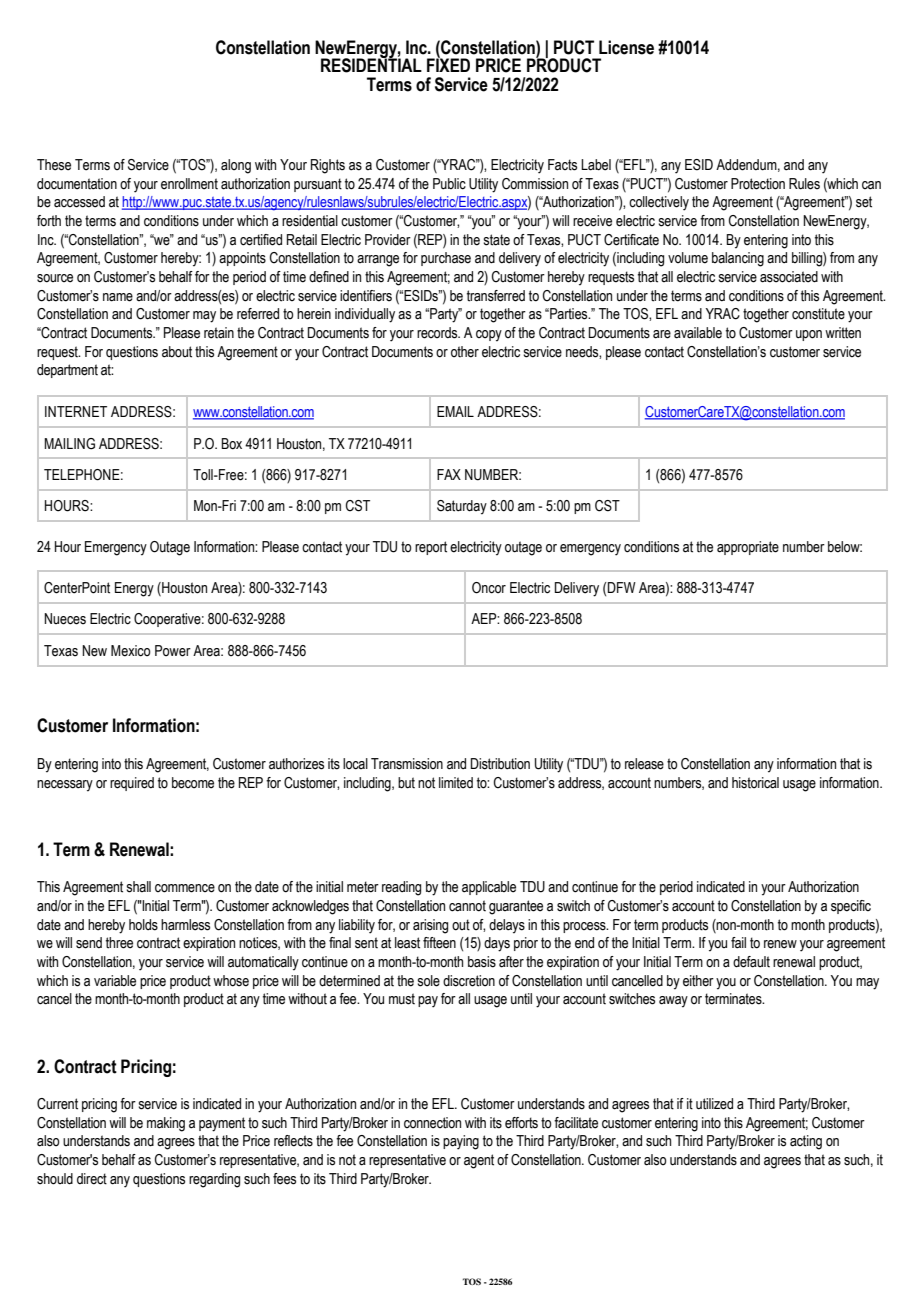  Describe the element at coordinates (69, 444) in the image. I see `MAILING` at that location.
